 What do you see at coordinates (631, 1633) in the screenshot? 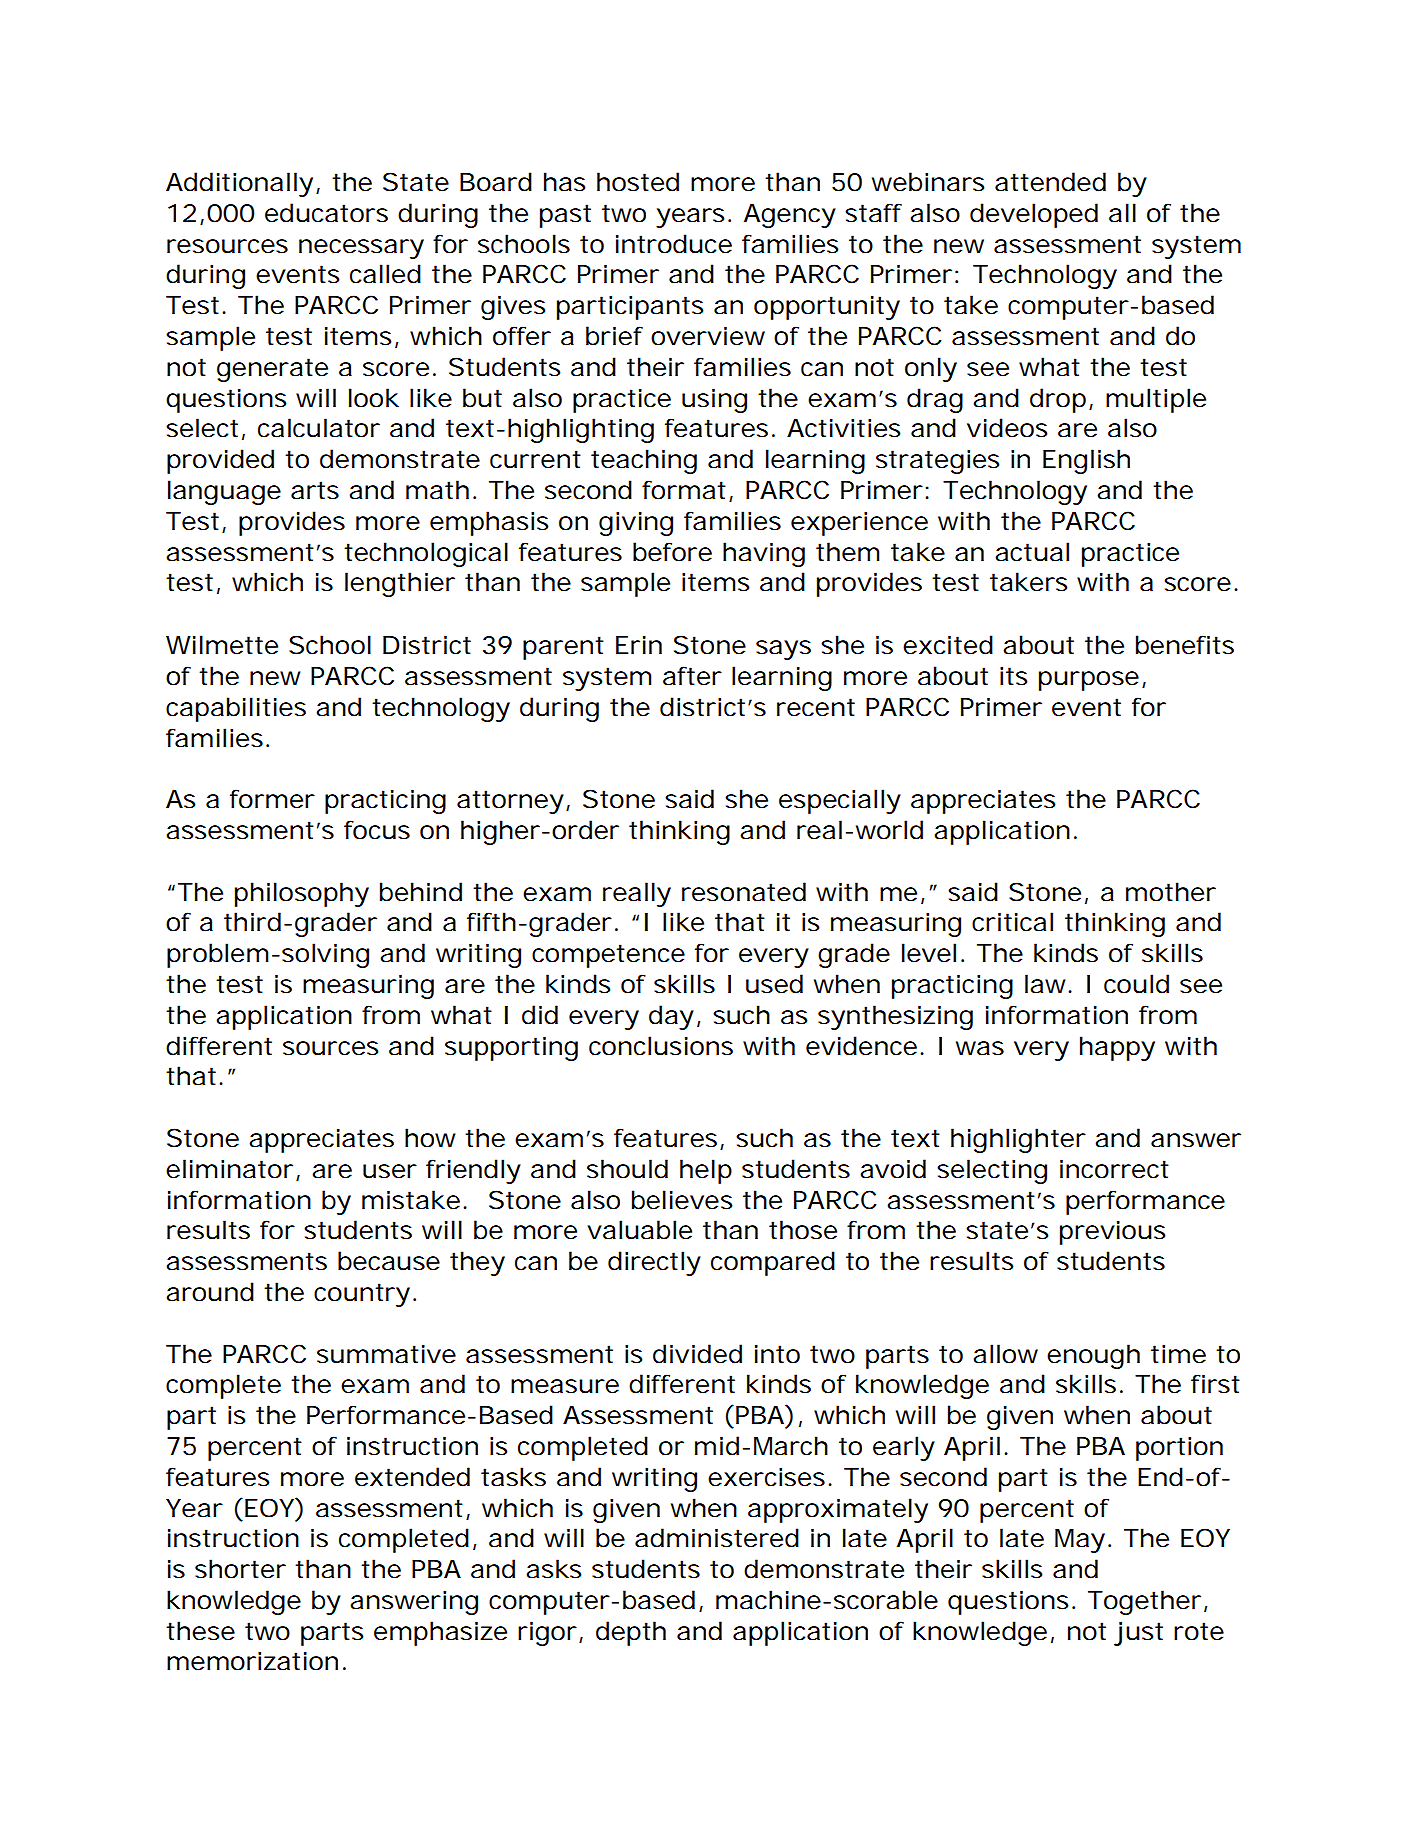
I see `depth` at bounding box center [631, 1633].
